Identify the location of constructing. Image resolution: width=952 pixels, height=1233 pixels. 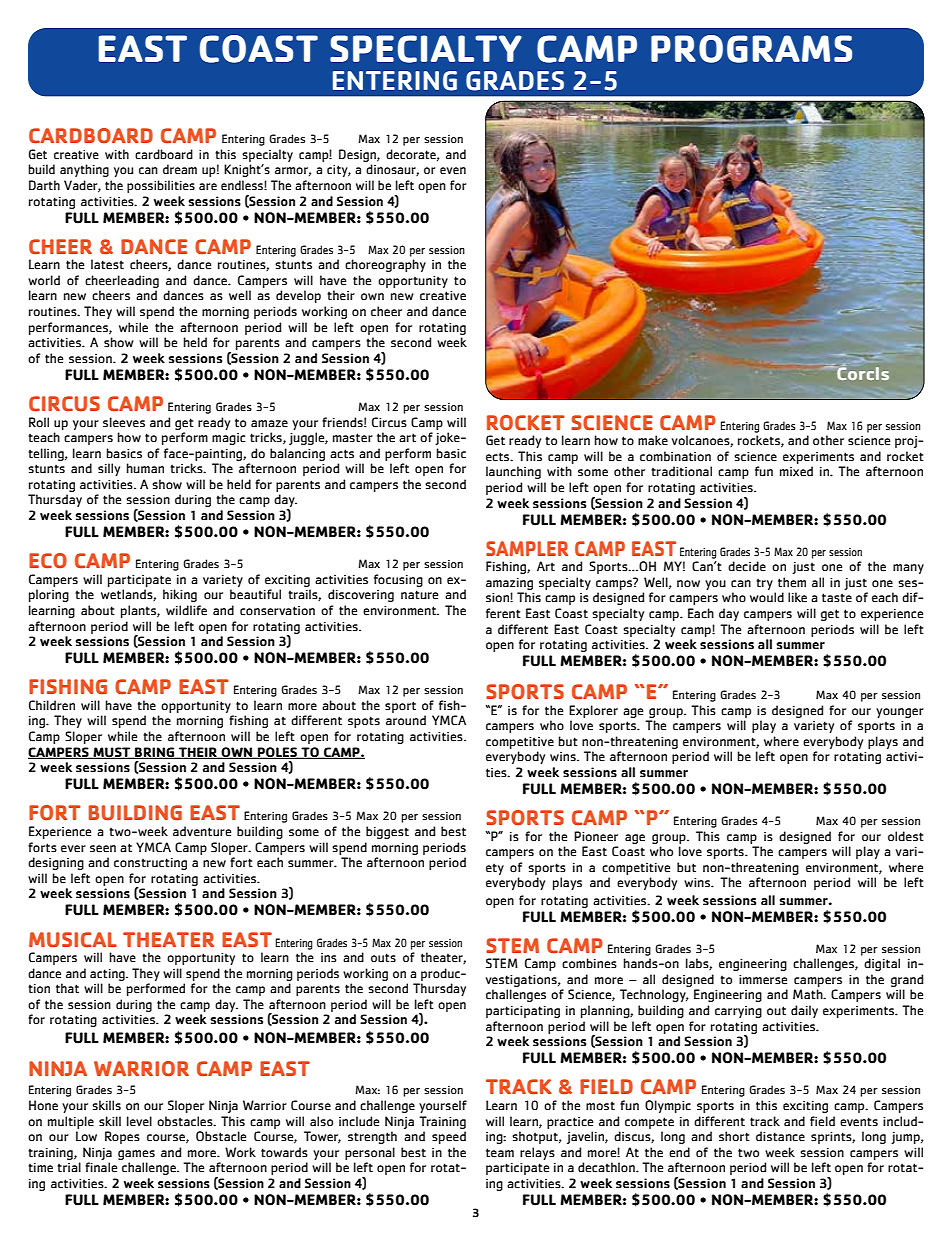
(150, 864).
